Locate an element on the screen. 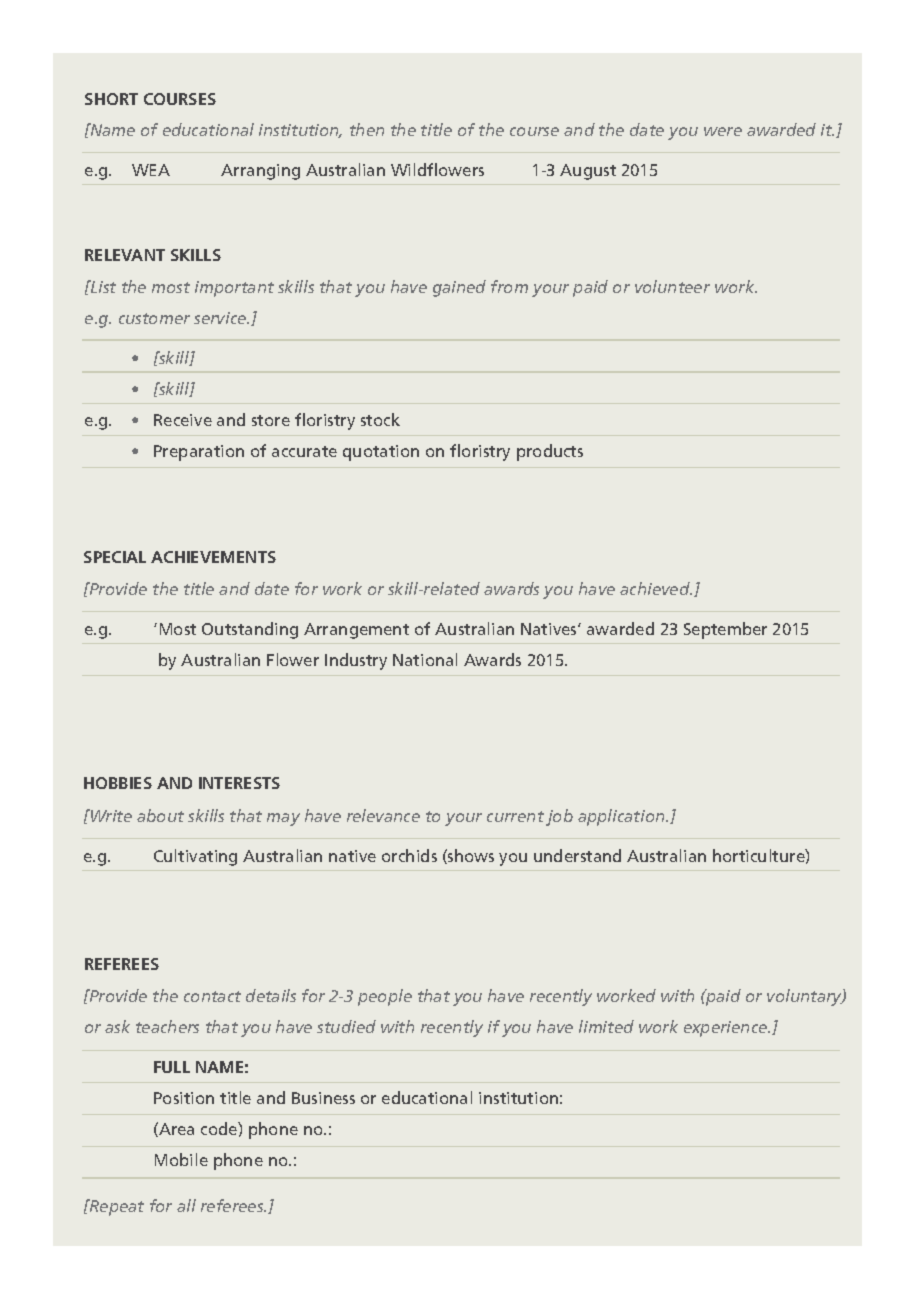 The width and height of the screenshot is (924, 1308). Preparation is located at coordinates (199, 453).
